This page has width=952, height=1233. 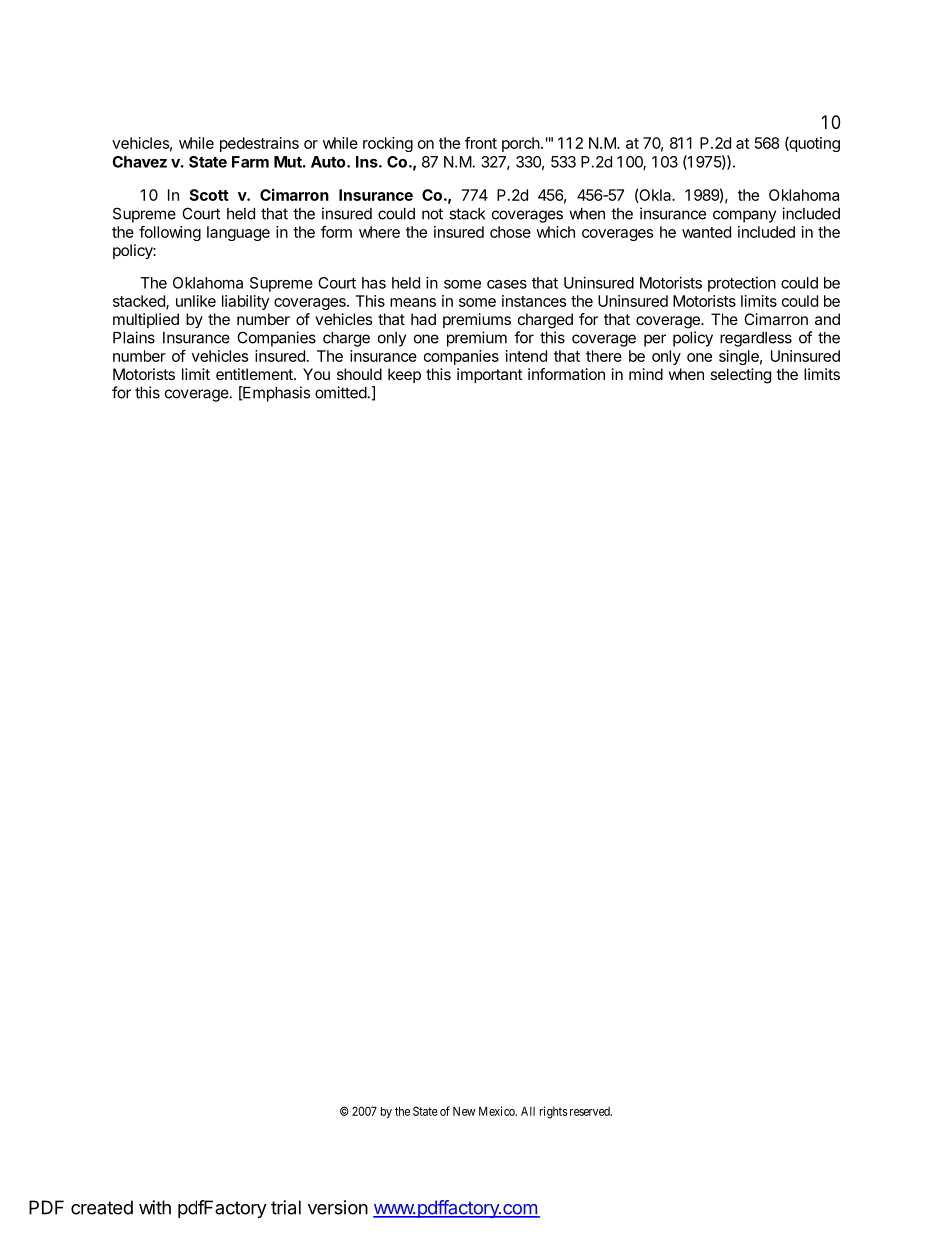 I want to click on front, so click(x=481, y=143).
